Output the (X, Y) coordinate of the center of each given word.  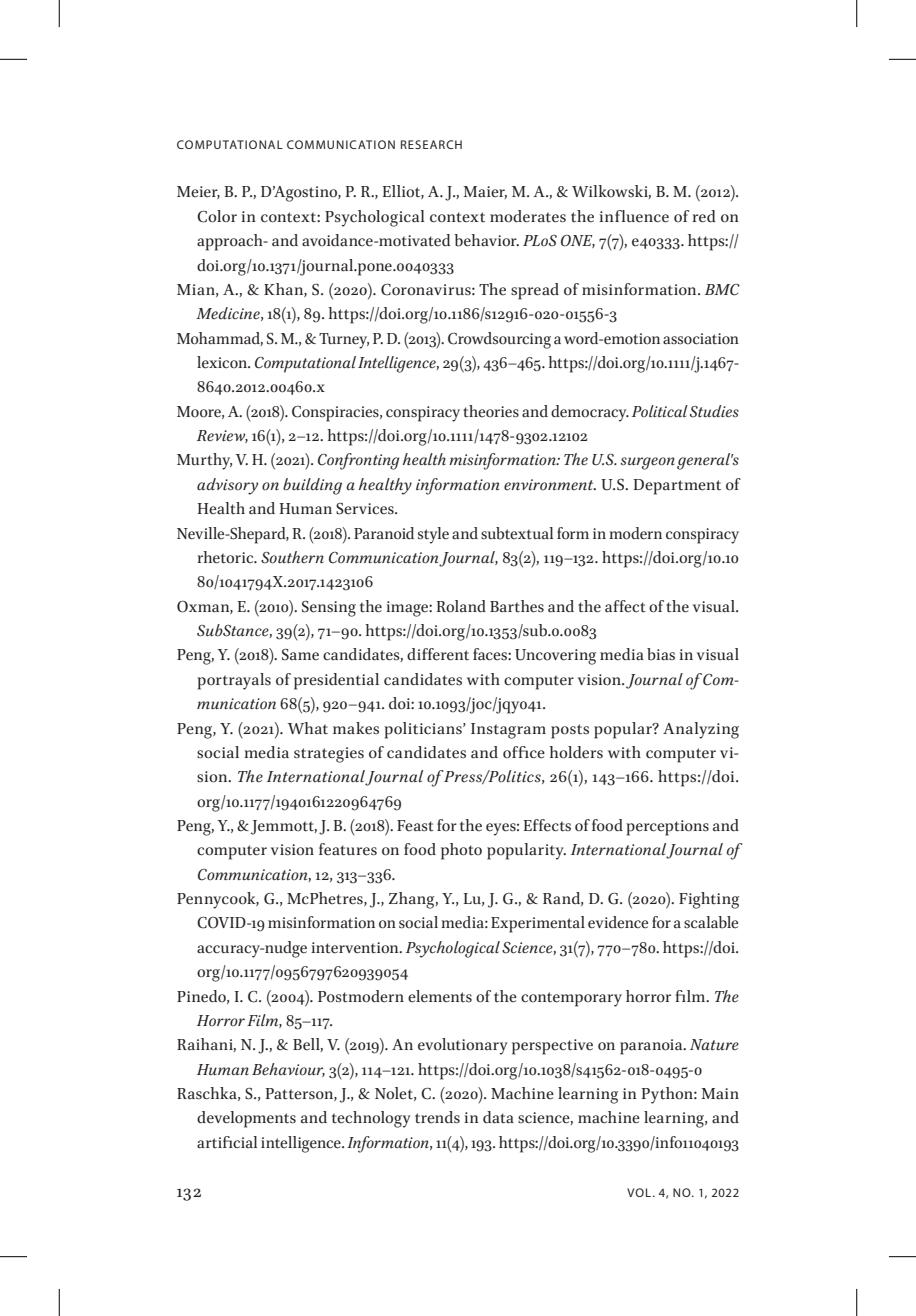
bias (661, 654)
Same (300, 655)
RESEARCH (431, 144)
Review (222, 436)
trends (437, 1117)
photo (461, 851)
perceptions (667, 828)
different (438, 654)
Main (720, 1094)
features (348, 849)
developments (246, 1119)
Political (660, 411)
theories (491, 411)
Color (217, 216)
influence (634, 216)
